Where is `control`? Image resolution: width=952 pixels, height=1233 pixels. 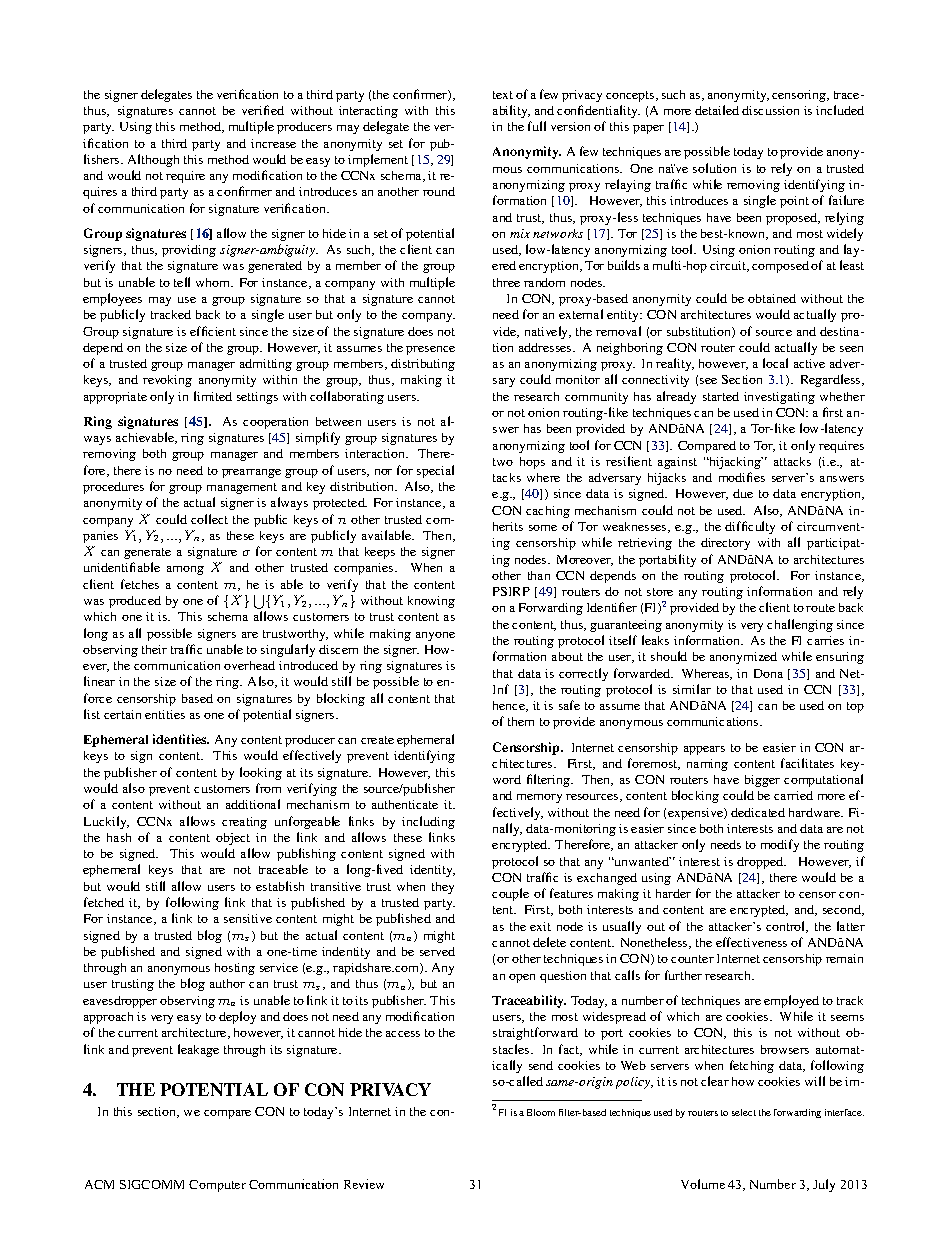
control is located at coordinates (787, 927).
